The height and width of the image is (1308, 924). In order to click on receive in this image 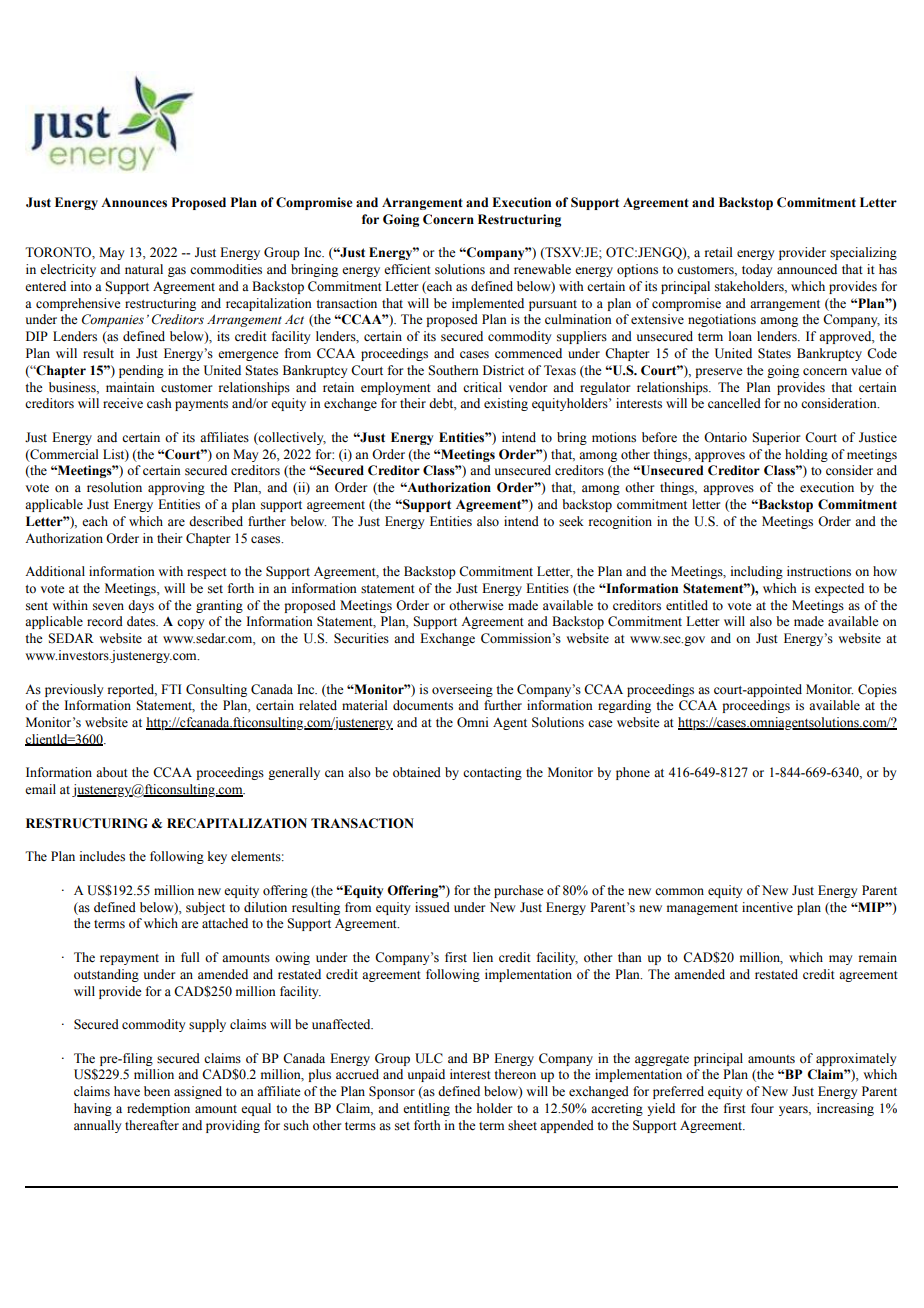, I will do `click(123, 403)`.
